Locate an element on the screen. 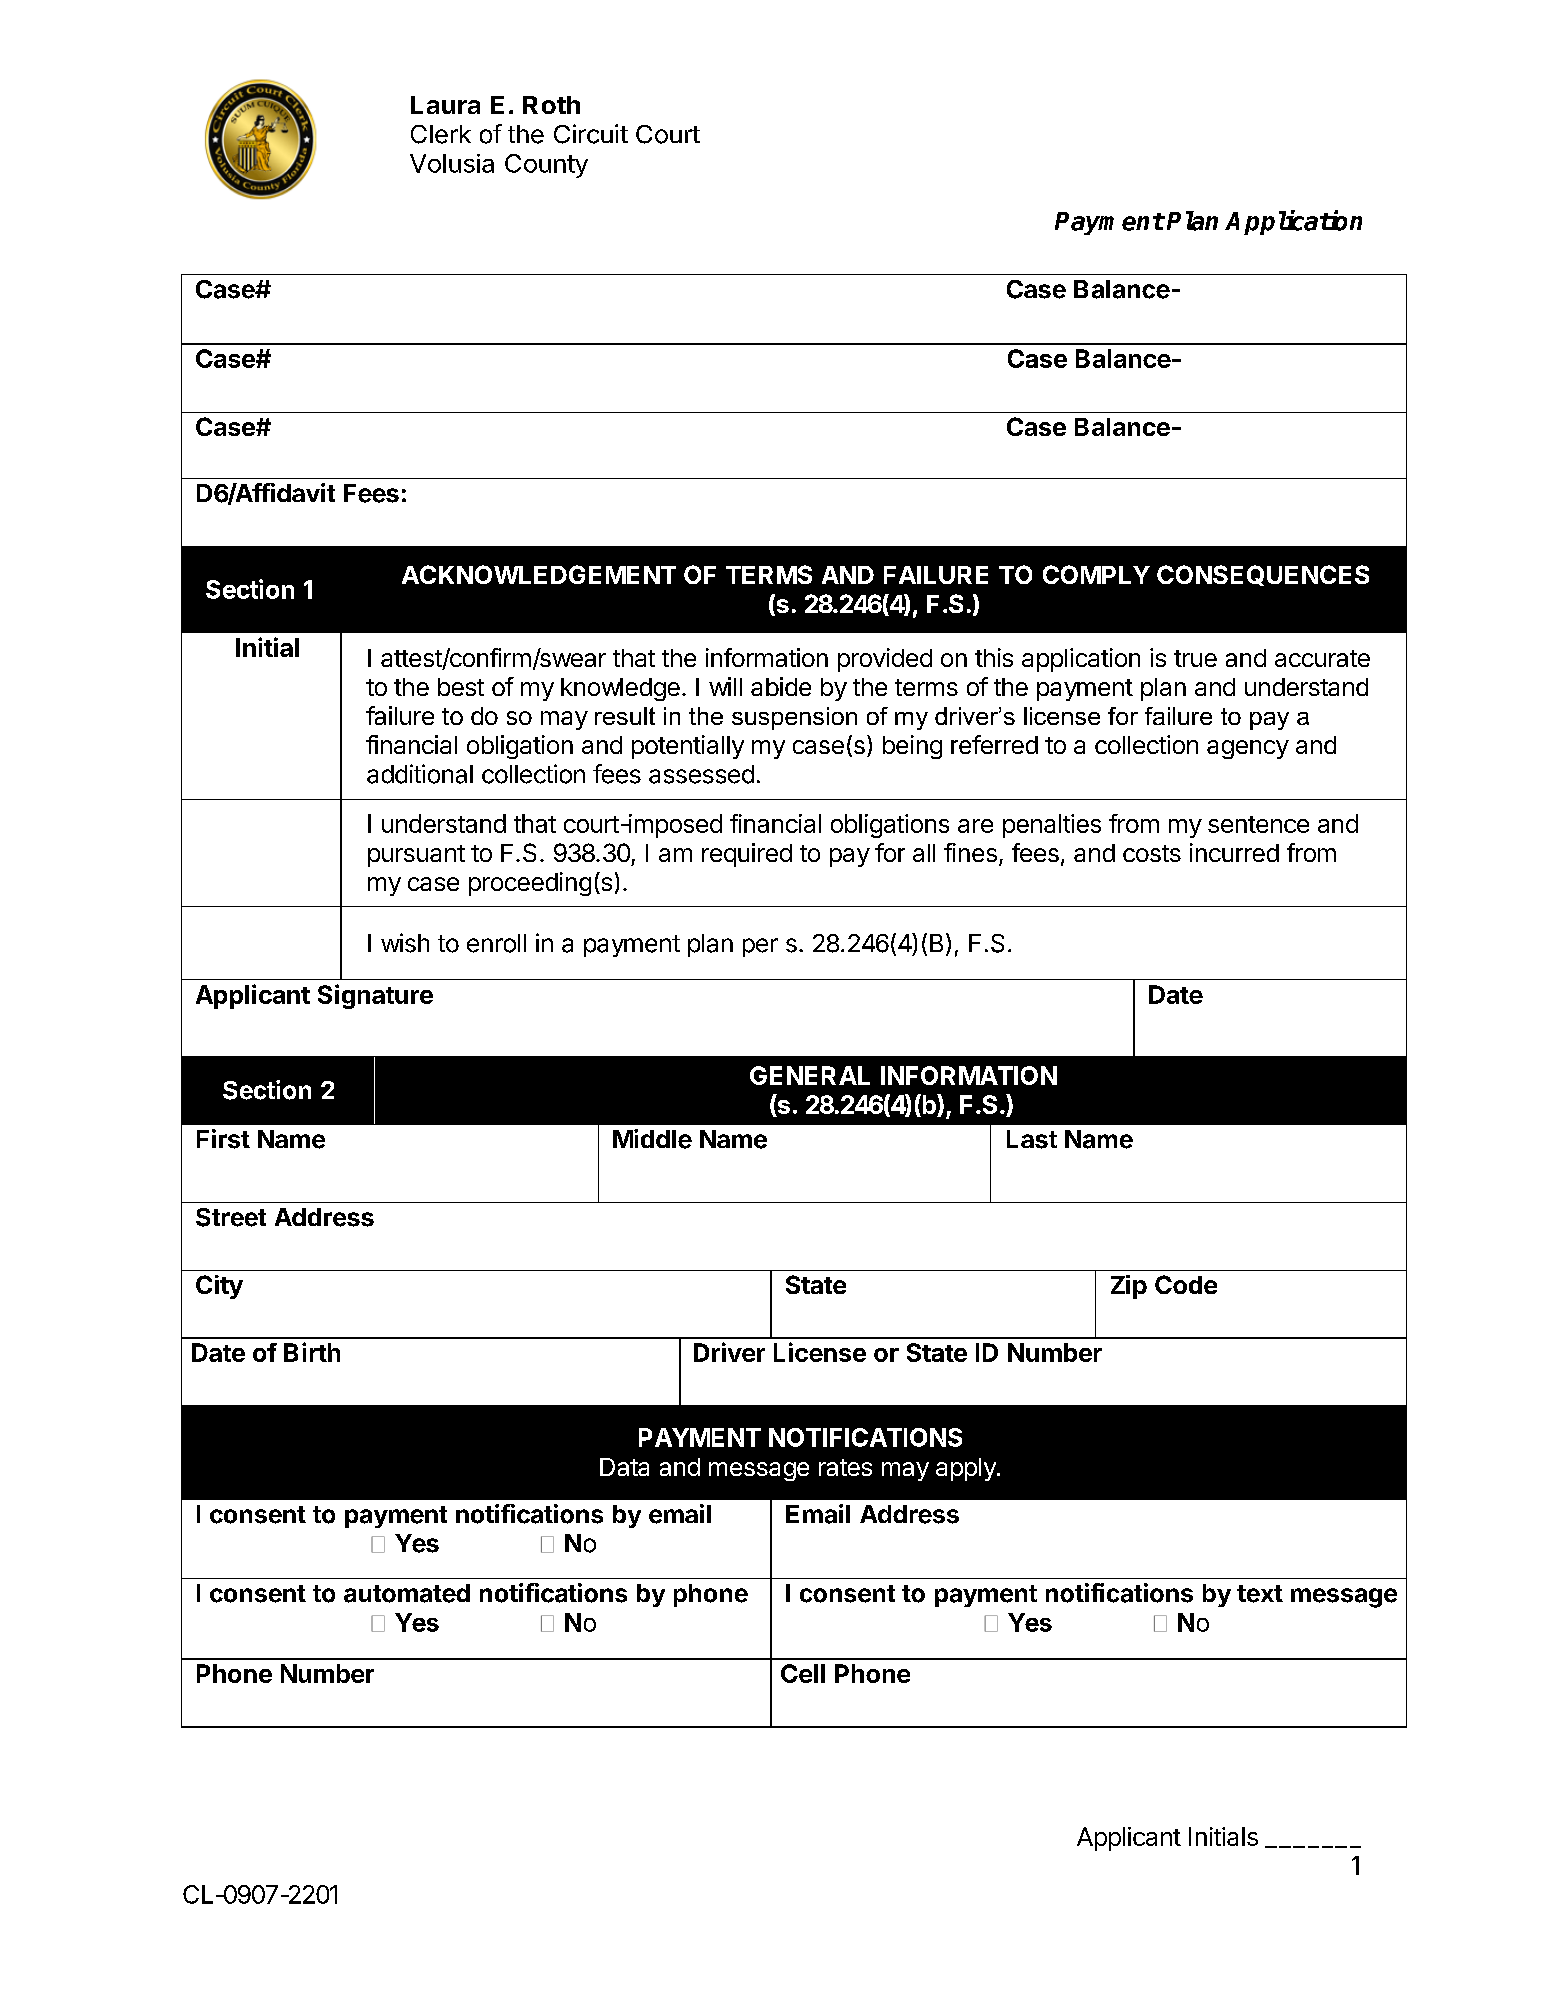 This screenshot has height=2000, width=1546. Birth is located at coordinates (312, 1352).
